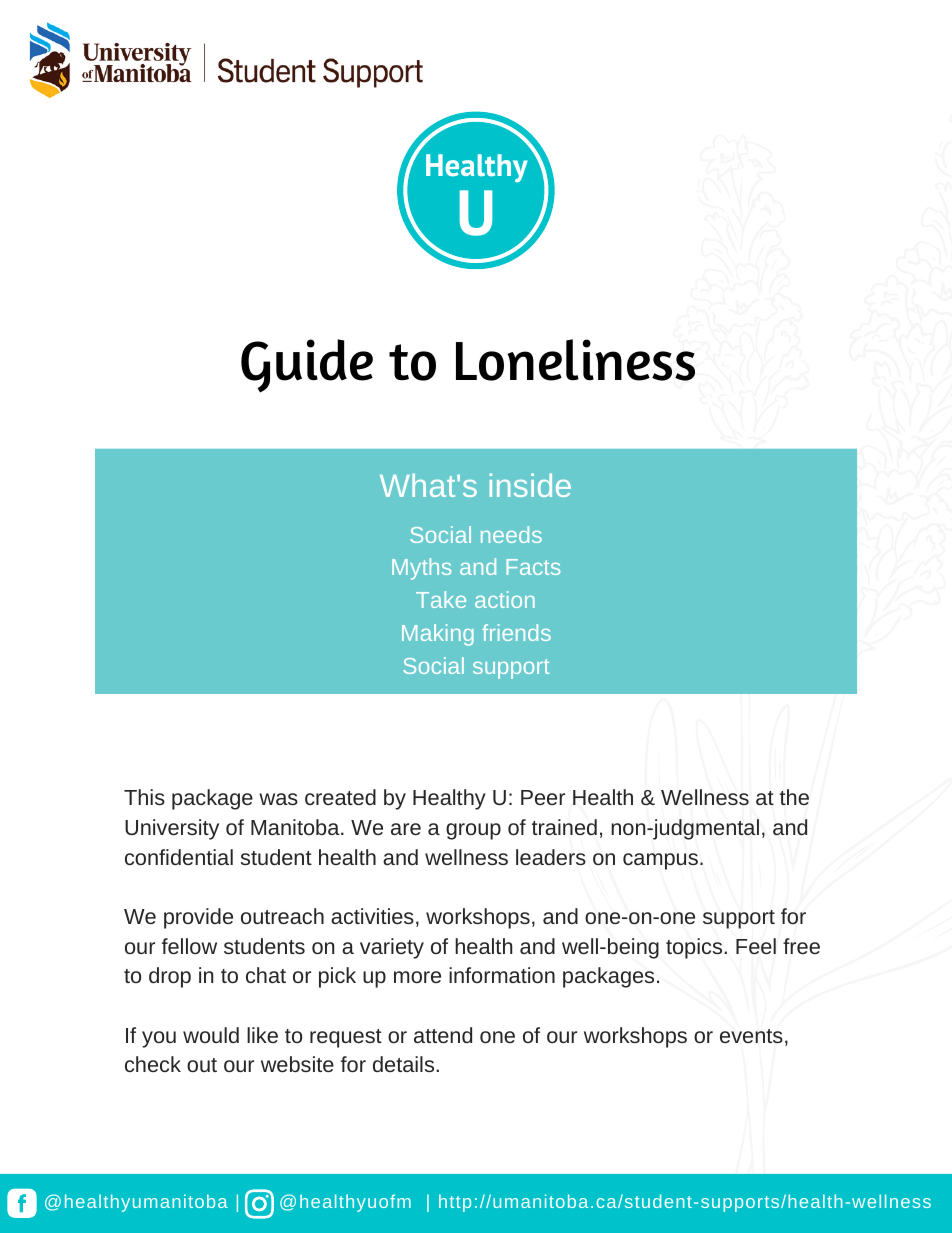 This screenshot has height=1233, width=952. Describe the element at coordinates (307, 366) in the screenshot. I see `Guide` at that location.
